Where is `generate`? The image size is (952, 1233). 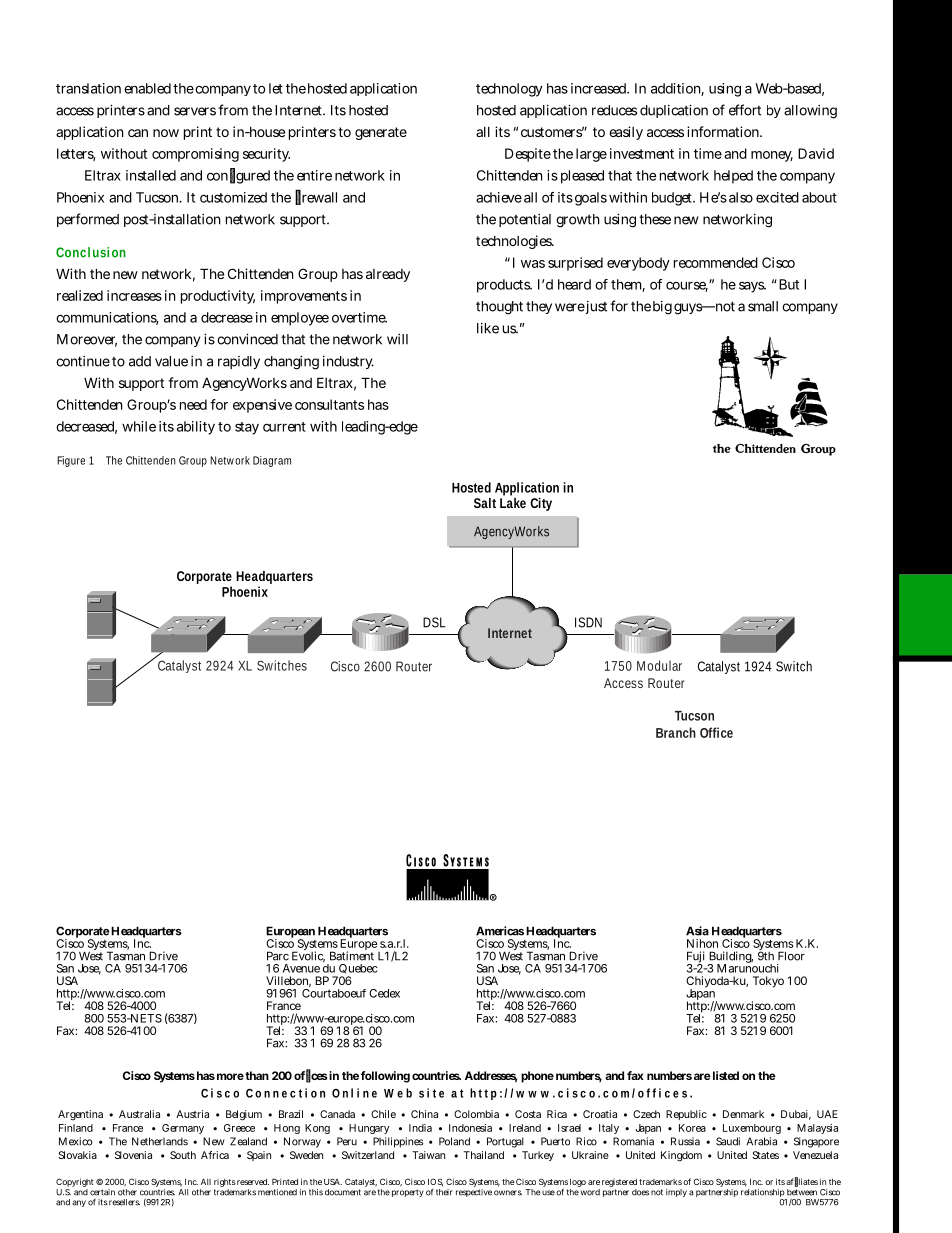 generate is located at coordinates (381, 133).
